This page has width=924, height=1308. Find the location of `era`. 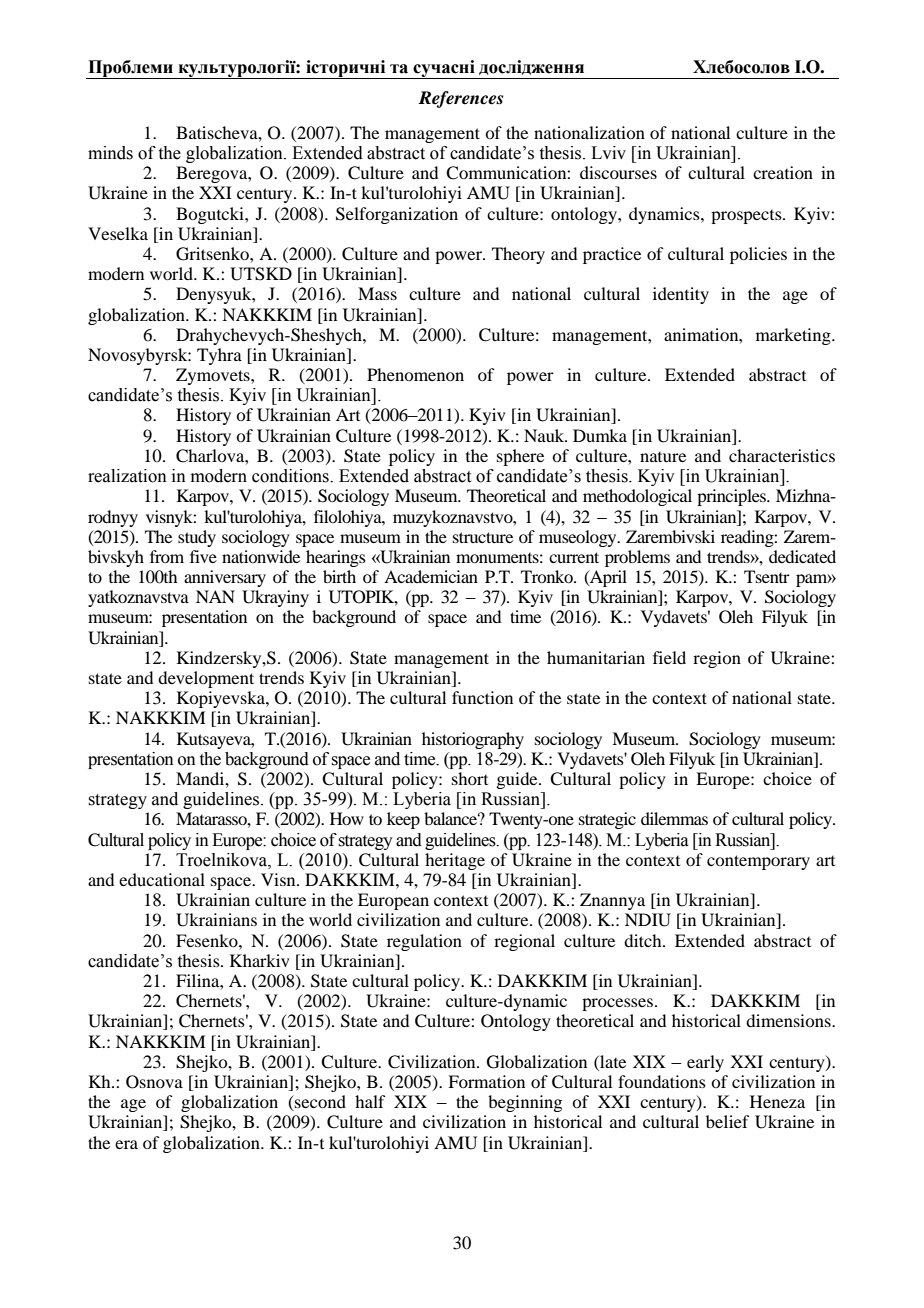

era is located at coordinates (126, 1144).
